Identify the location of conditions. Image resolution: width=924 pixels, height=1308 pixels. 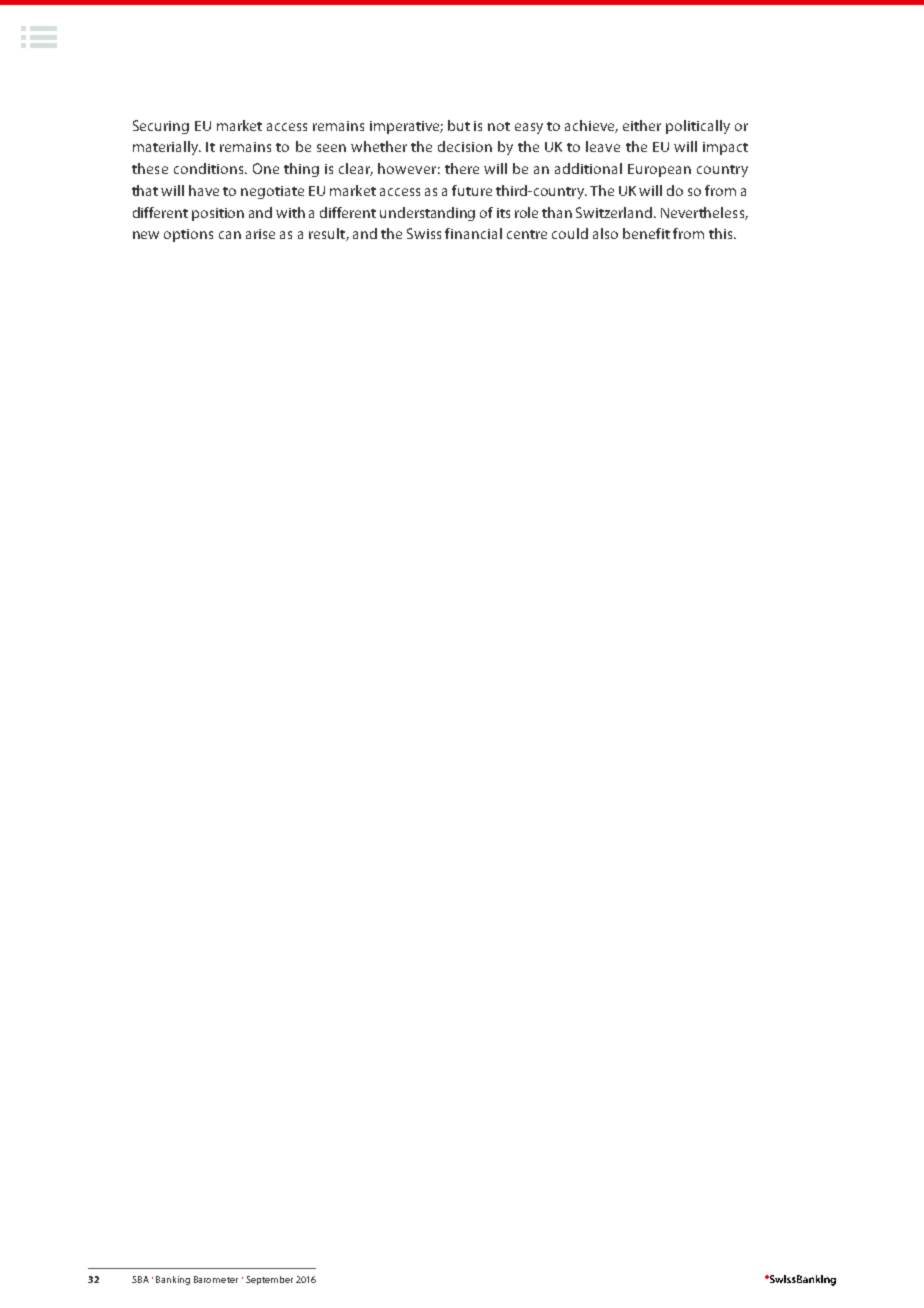
(210, 168).
